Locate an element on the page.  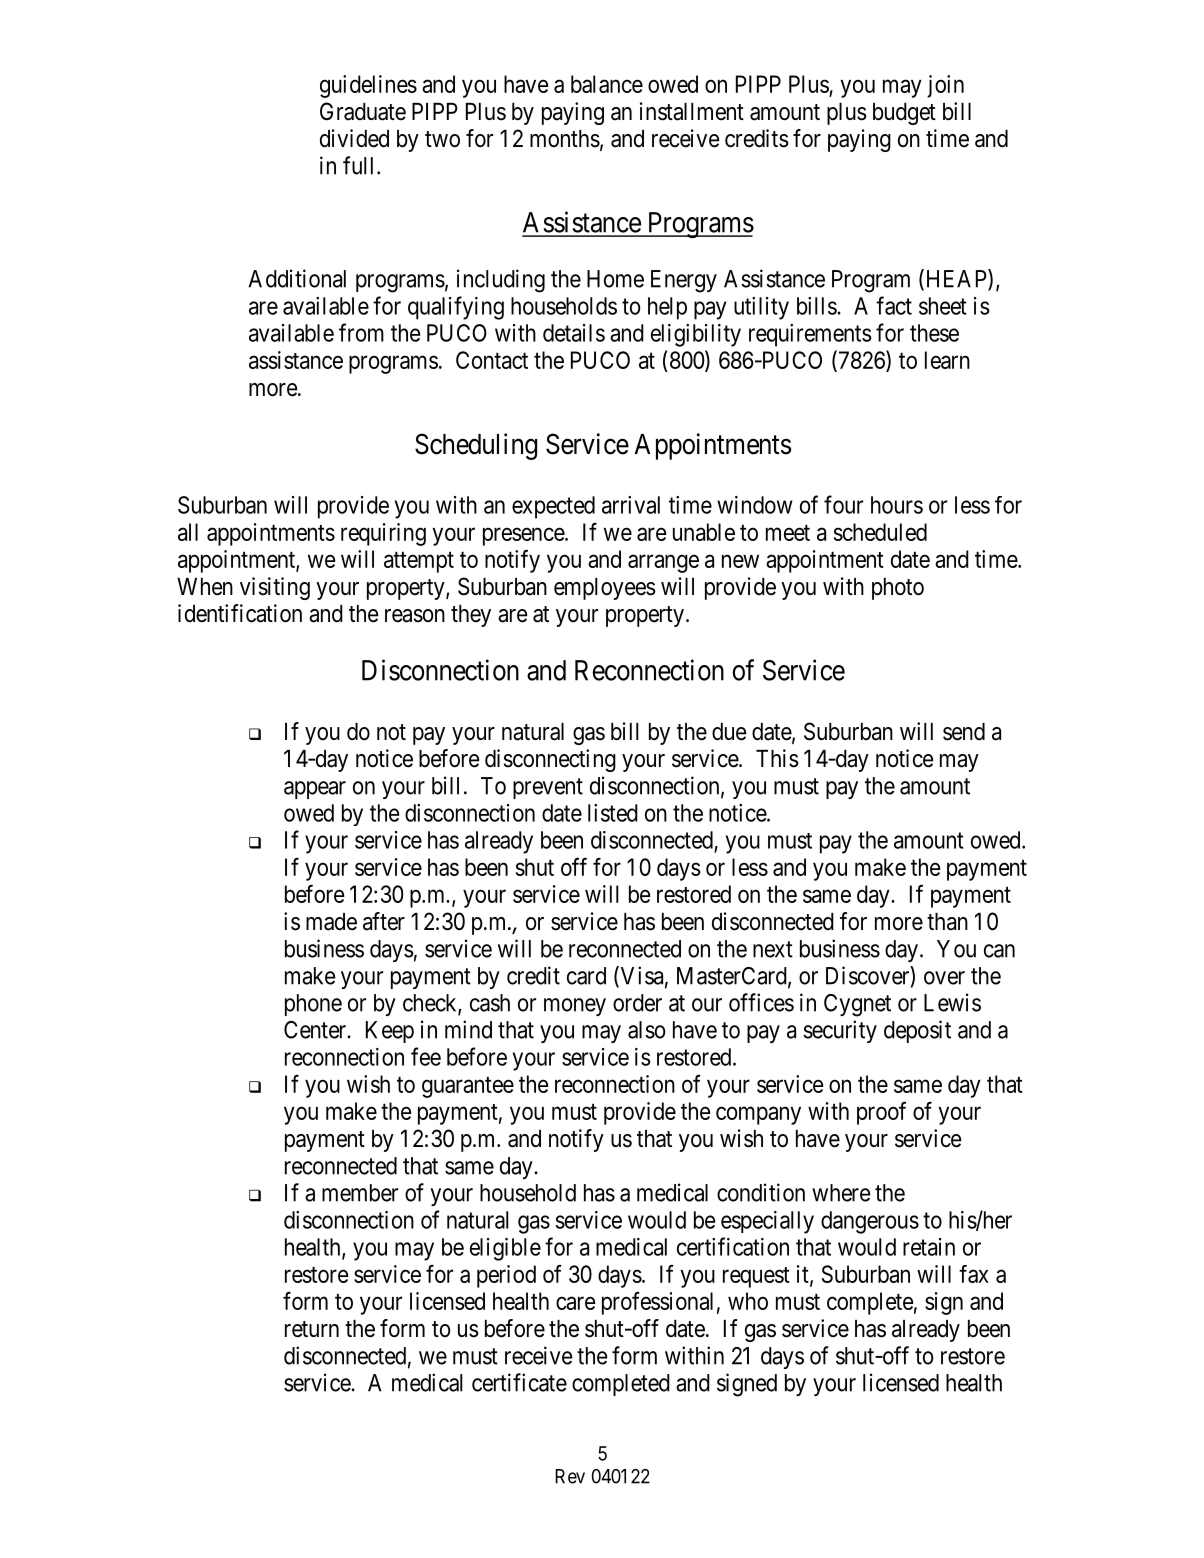
also is located at coordinates (647, 1030).
